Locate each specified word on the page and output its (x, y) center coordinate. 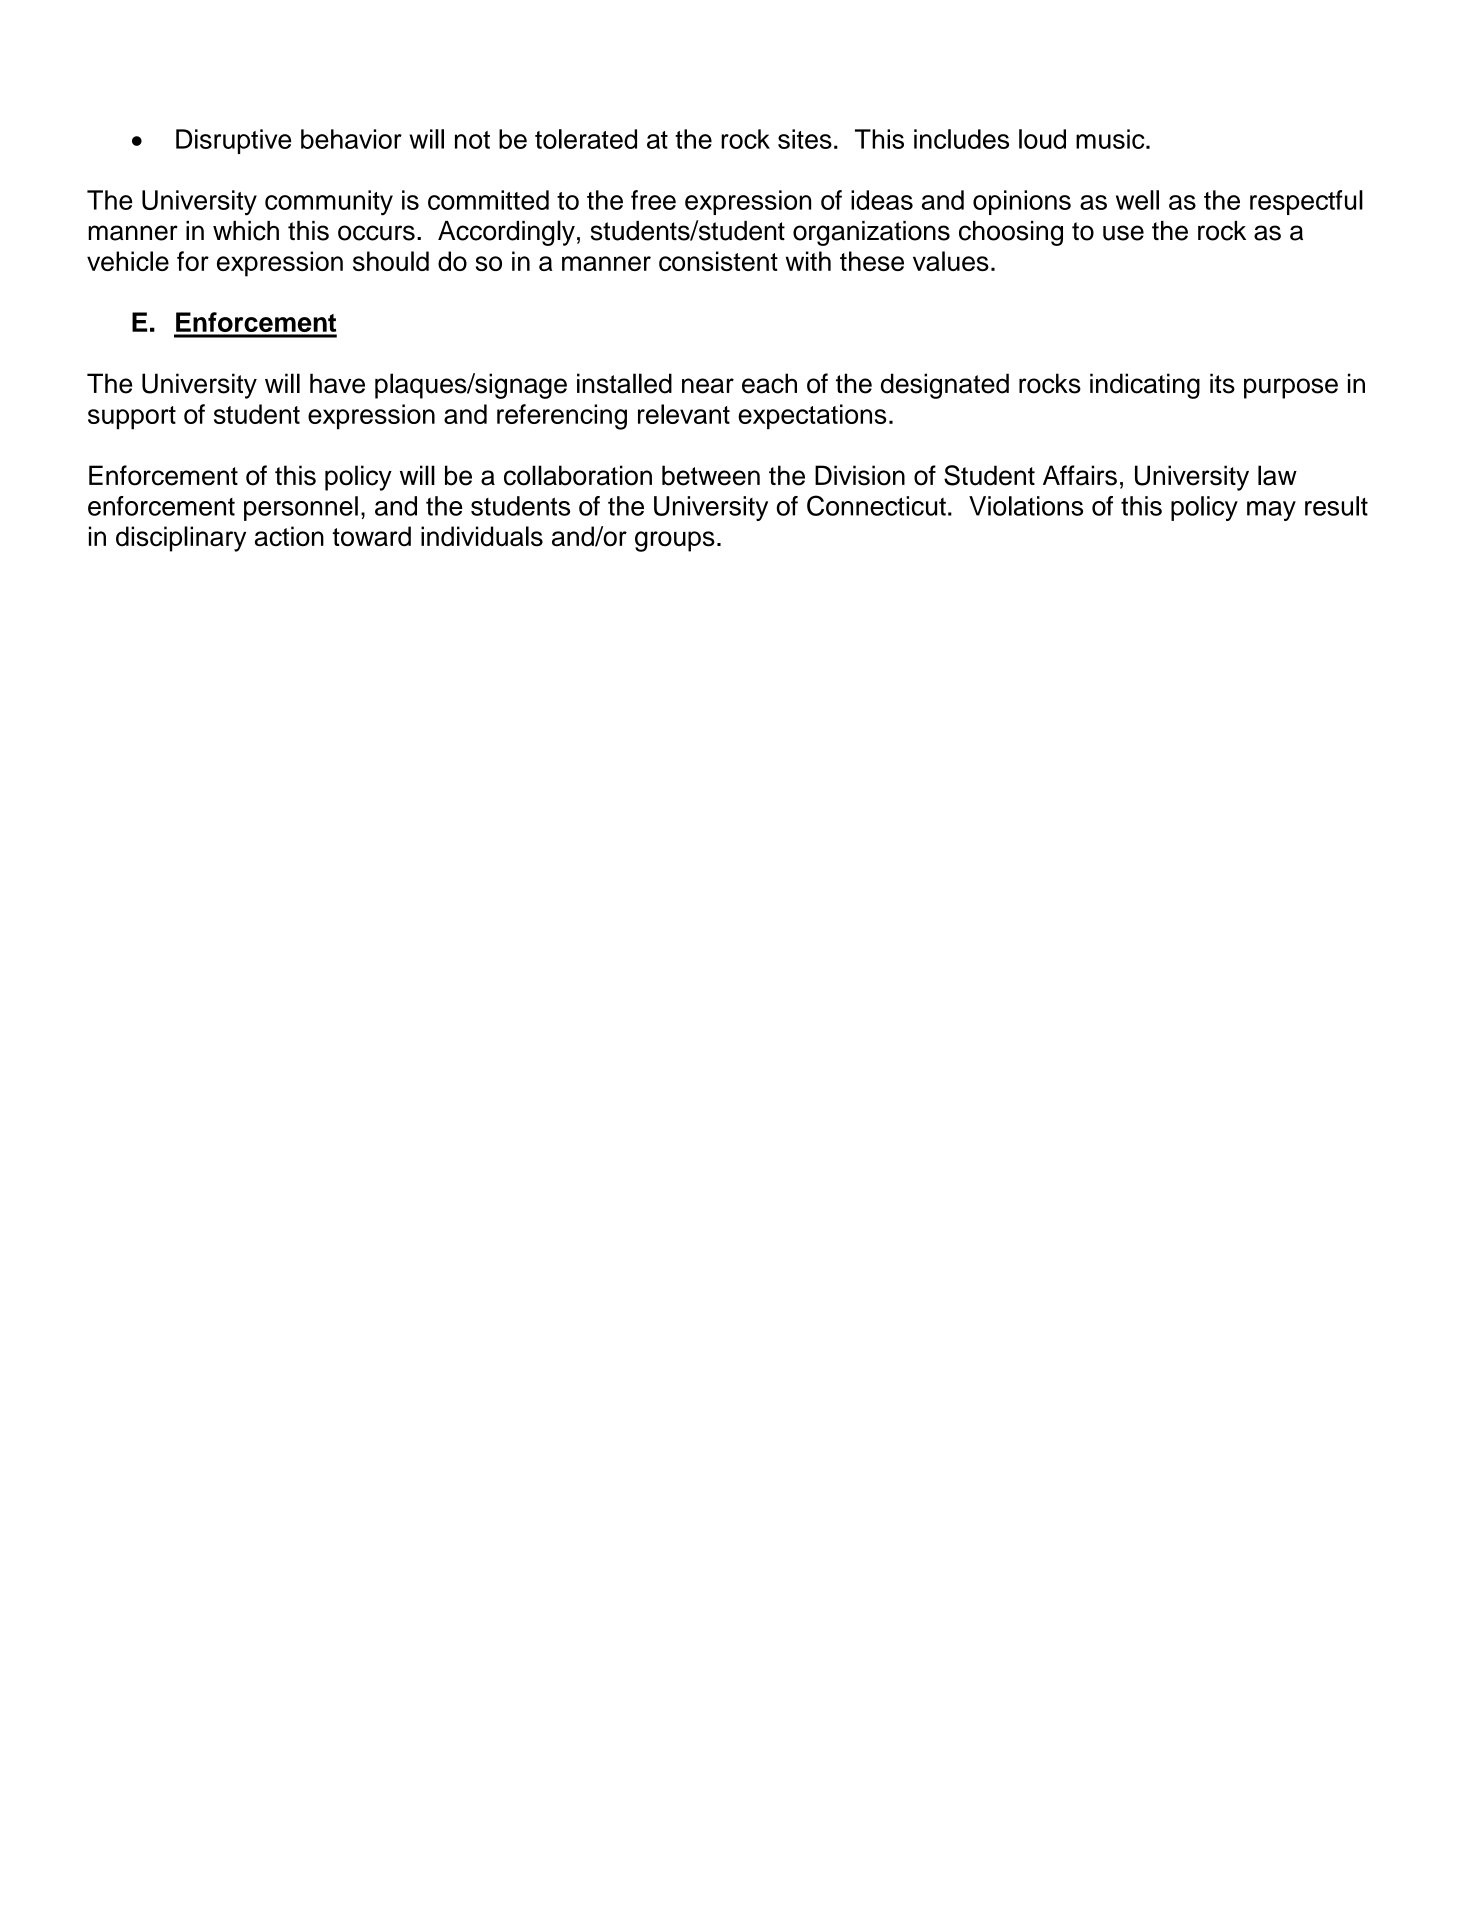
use (1123, 233)
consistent (718, 261)
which (246, 231)
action (289, 536)
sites (805, 139)
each (769, 383)
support (132, 418)
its (1222, 383)
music (1111, 139)
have (337, 383)
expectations (812, 417)
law (1277, 475)
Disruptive (233, 141)
